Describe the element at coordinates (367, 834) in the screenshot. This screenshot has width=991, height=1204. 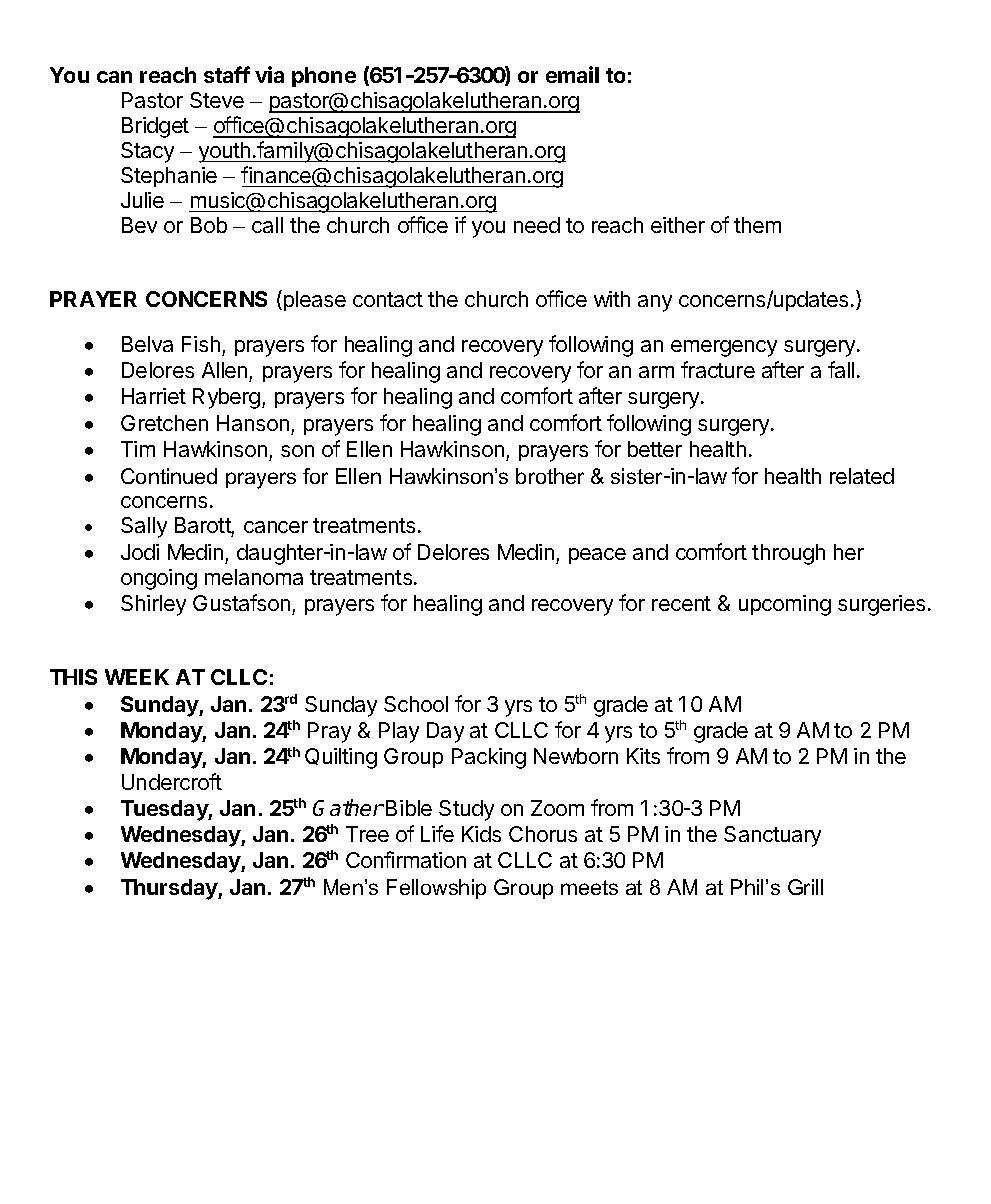
I see `Tree` at that location.
